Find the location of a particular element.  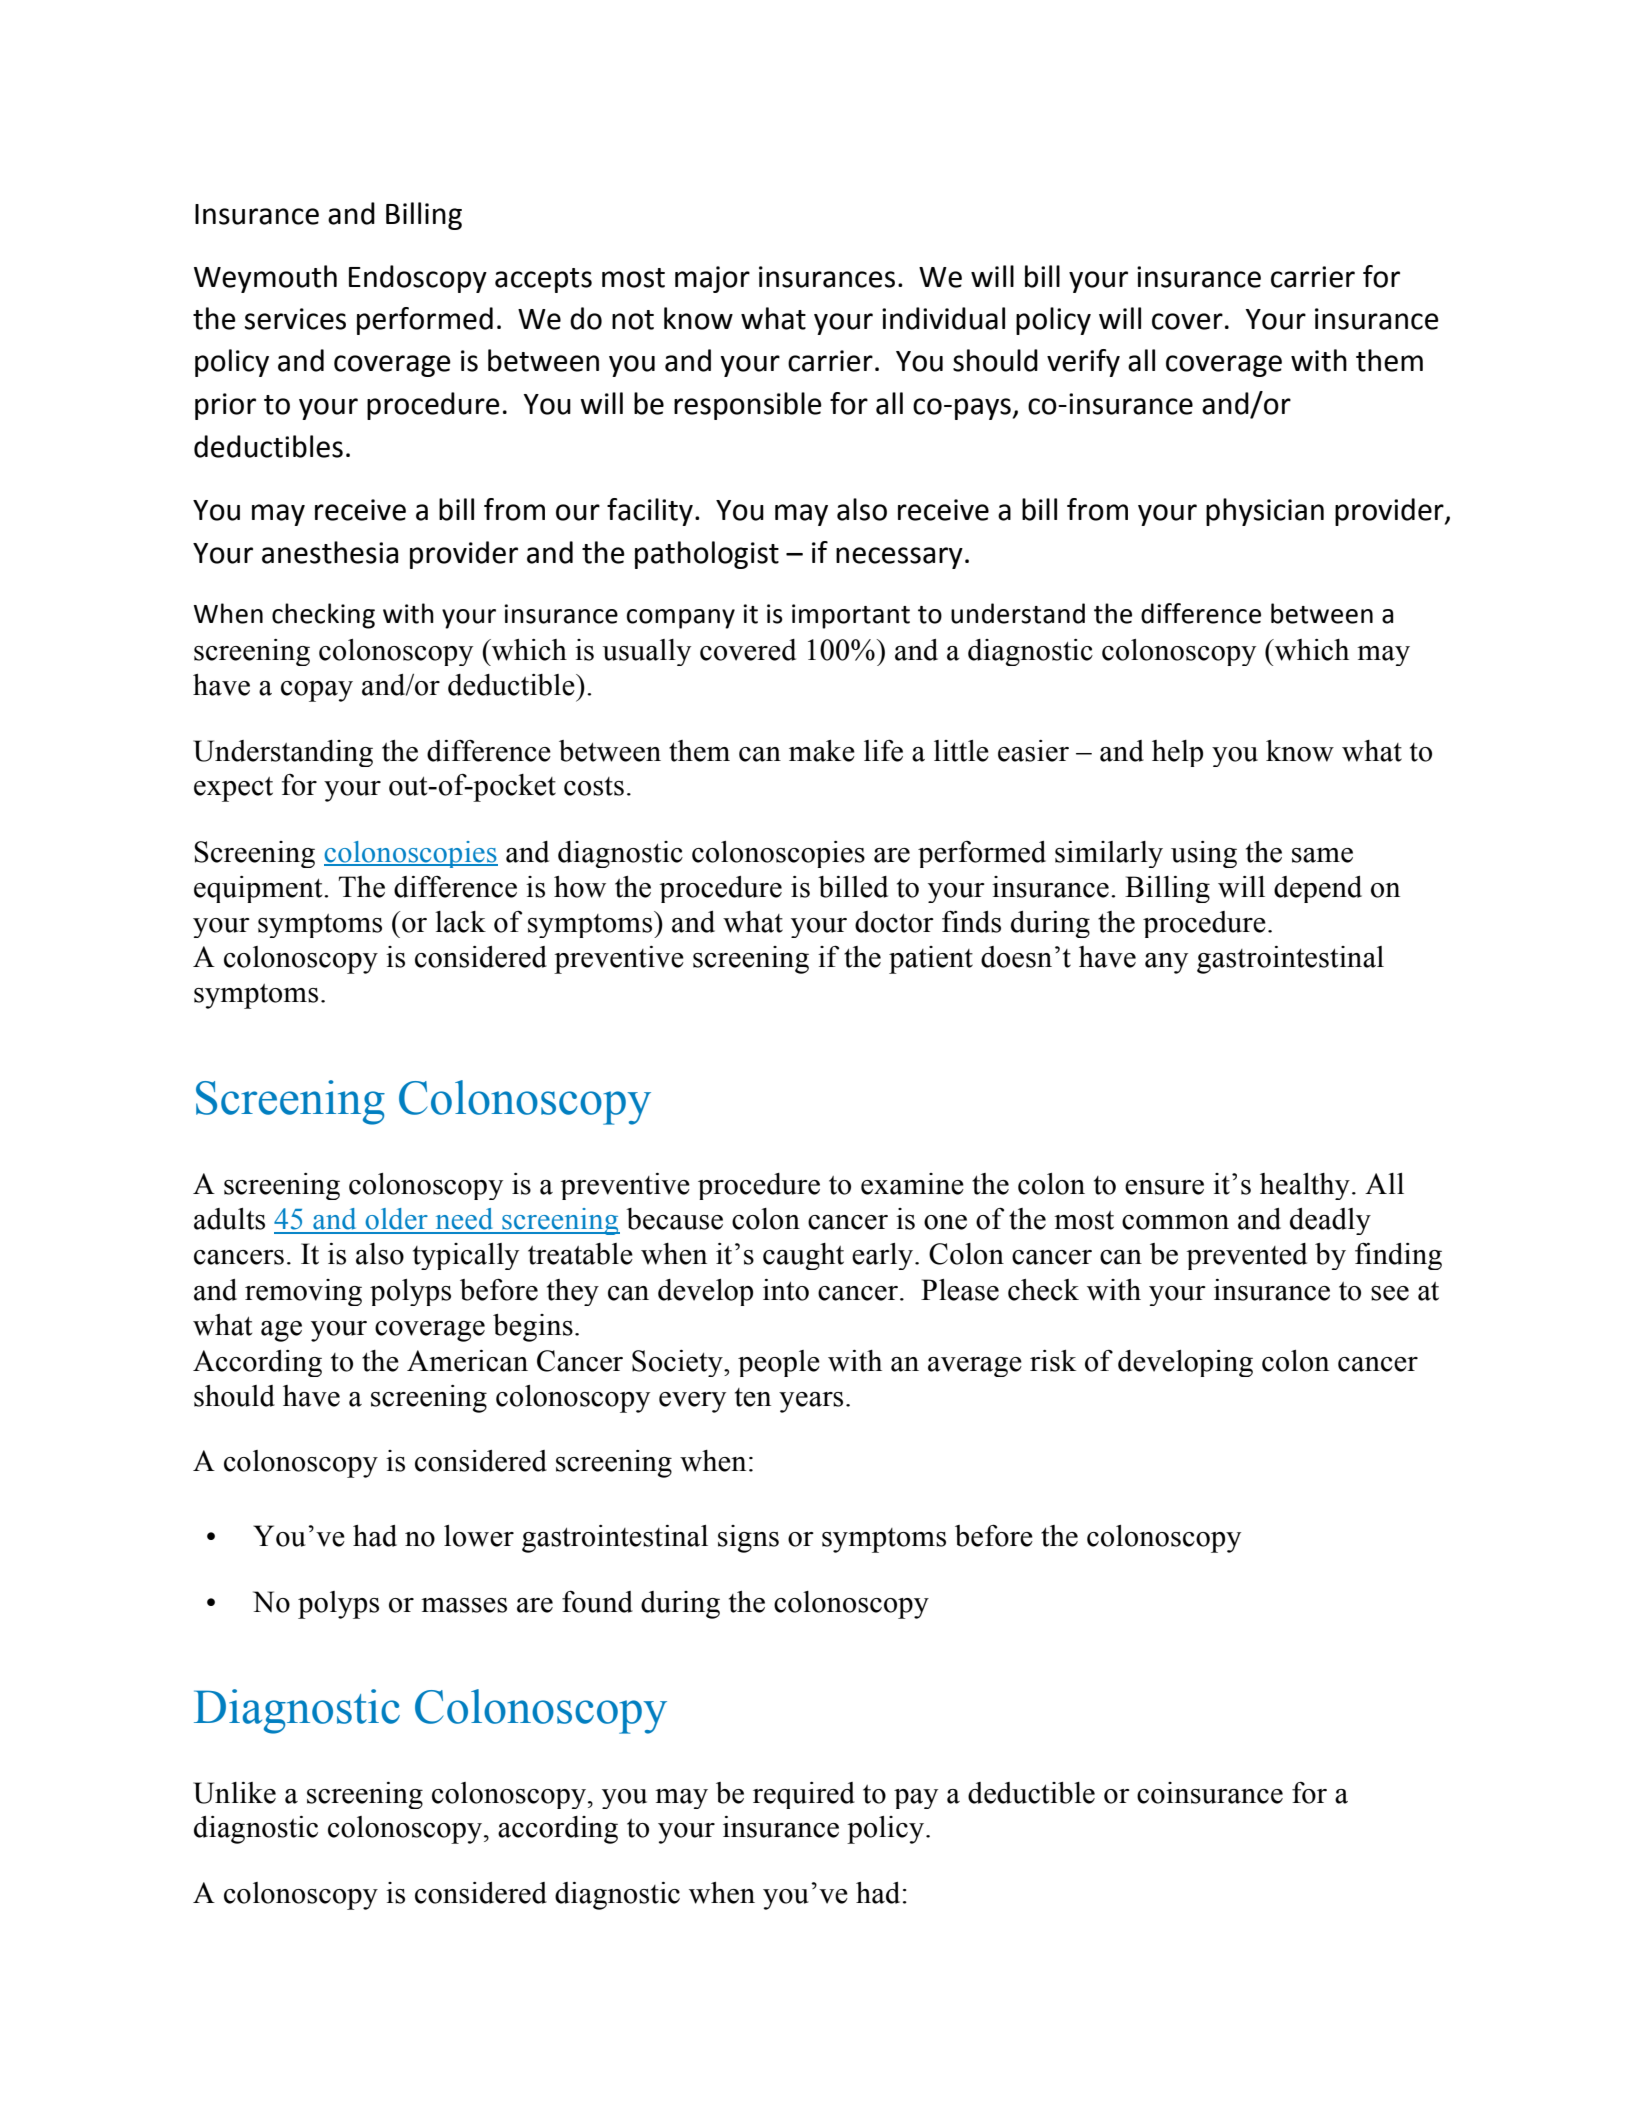

signs is located at coordinates (748, 1539).
